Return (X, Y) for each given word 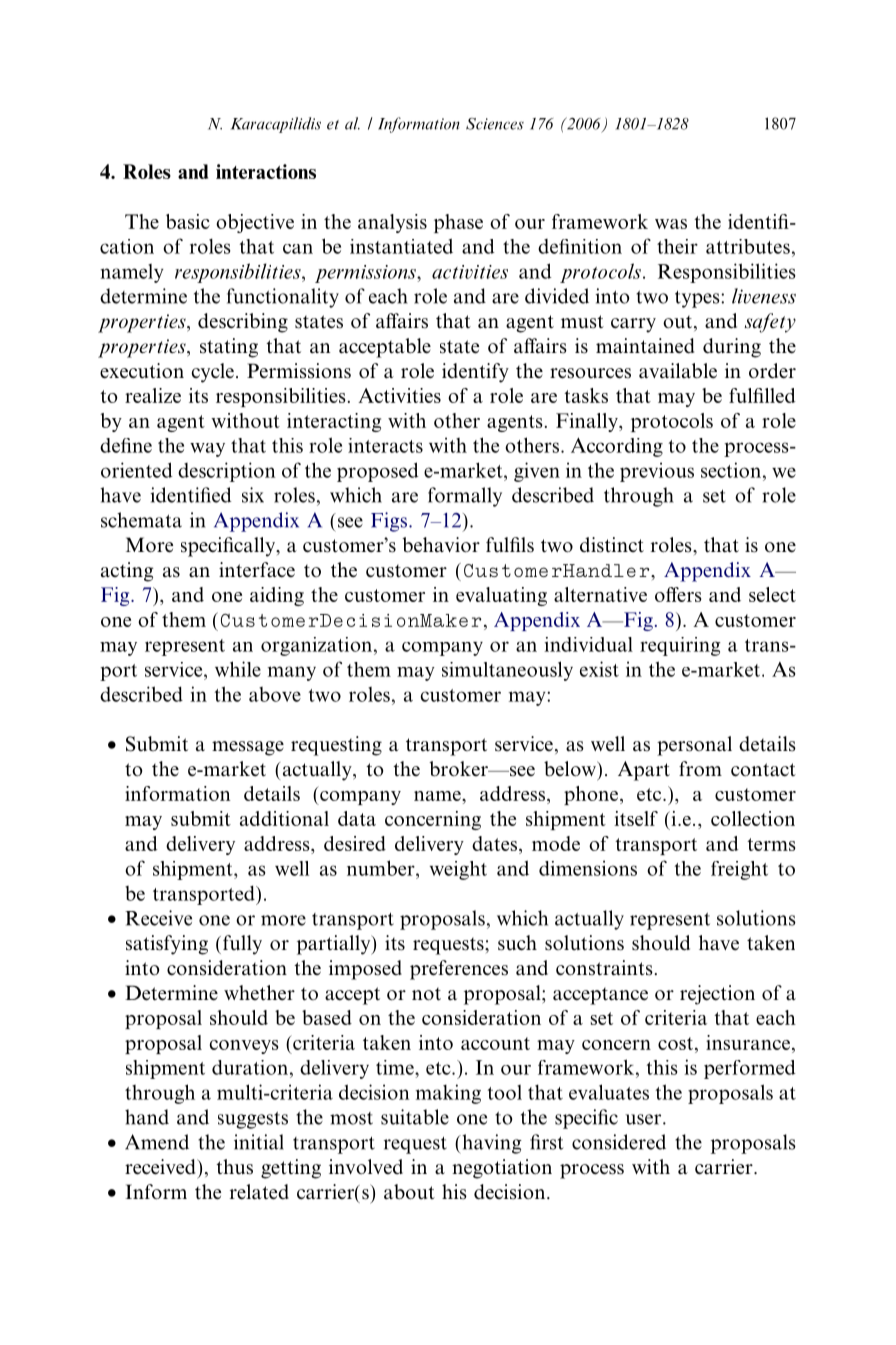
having (491, 1144)
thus (234, 1167)
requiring (680, 646)
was (671, 224)
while (238, 669)
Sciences (495, 124)
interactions (266, 171)
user (644, 1119)
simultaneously (507, 671)
